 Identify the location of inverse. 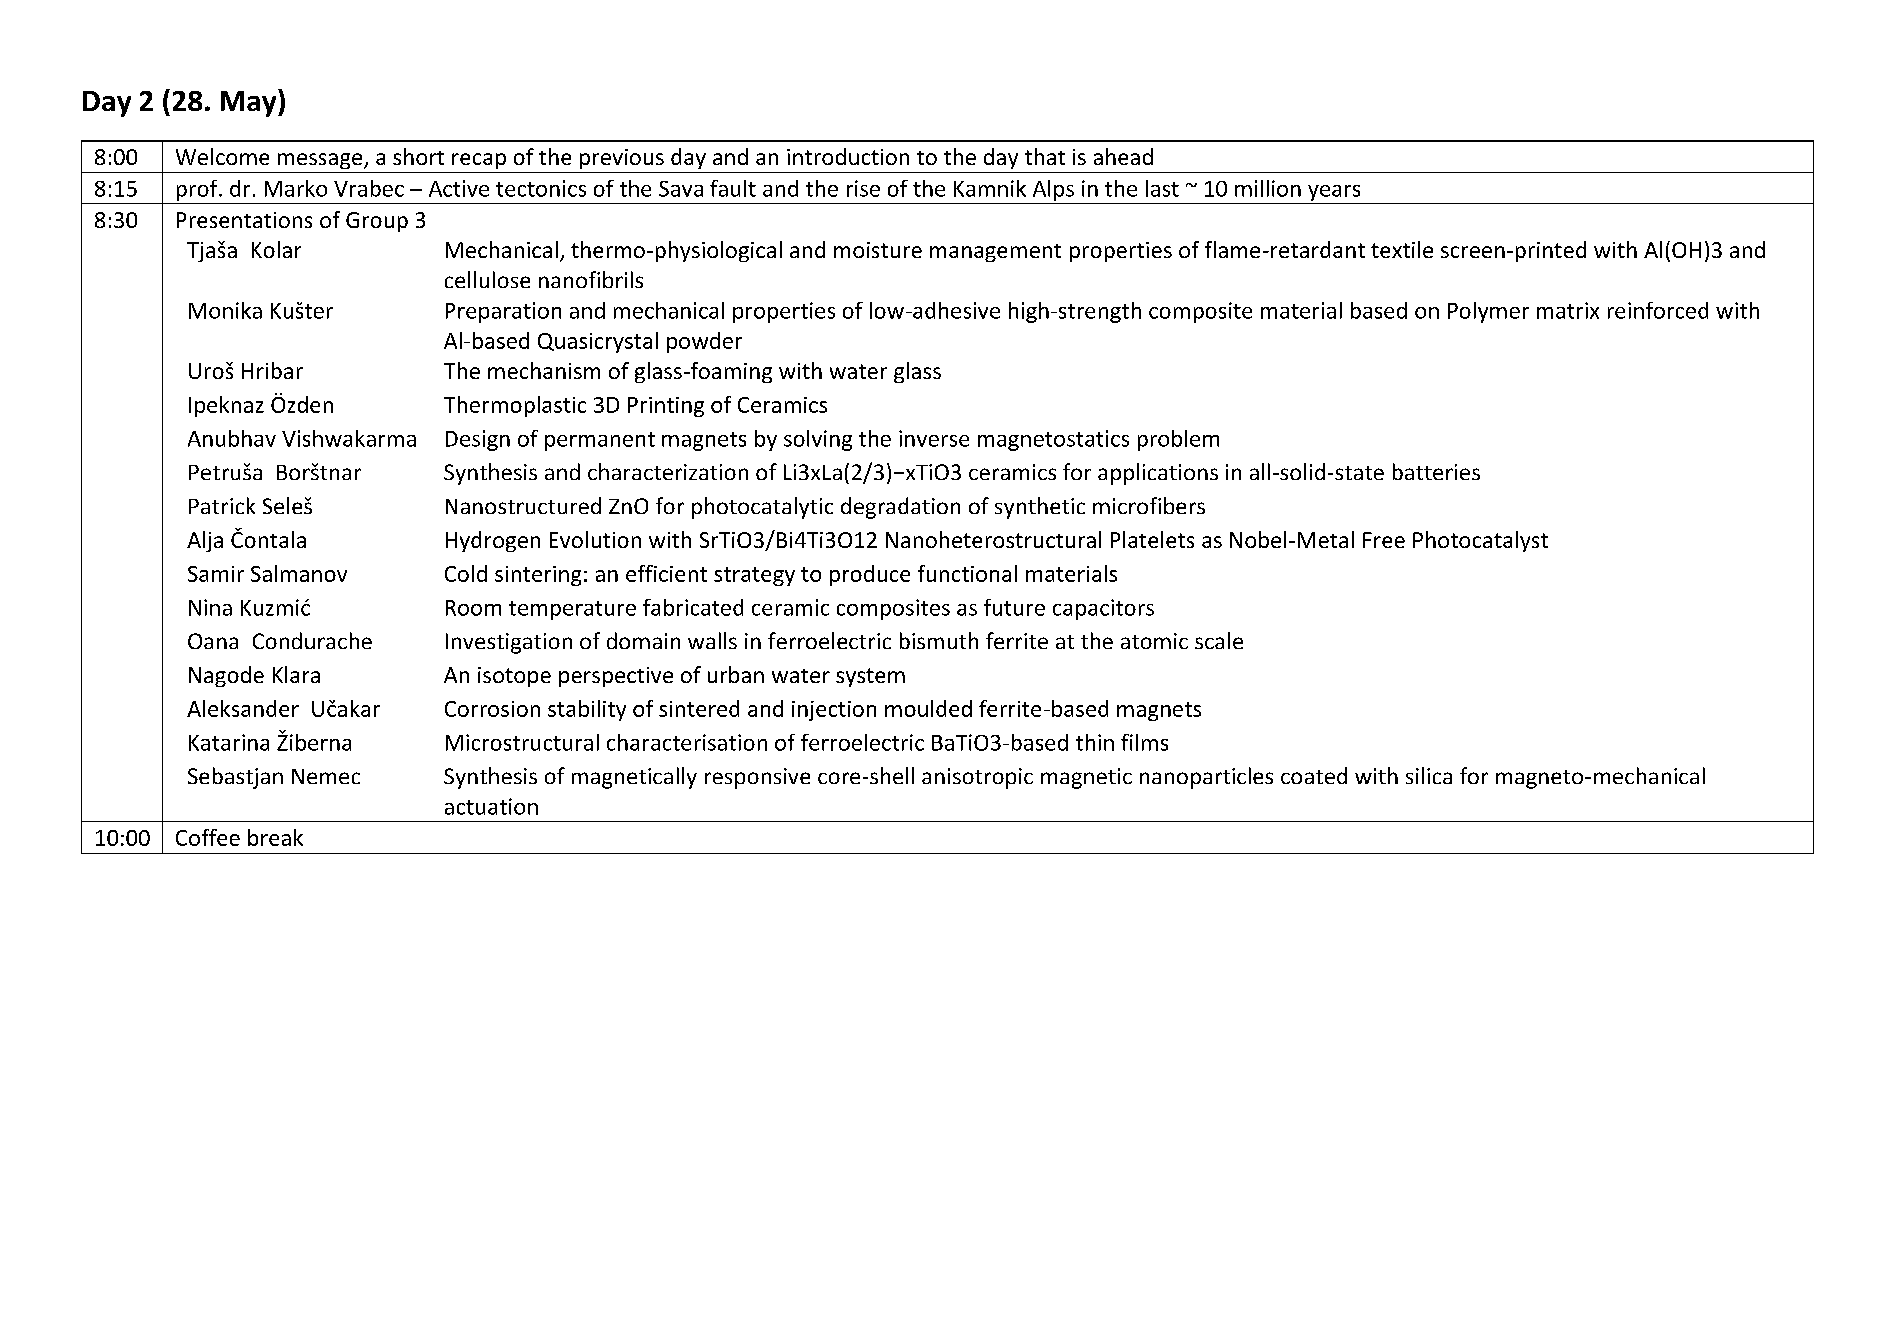
(934, 438).
